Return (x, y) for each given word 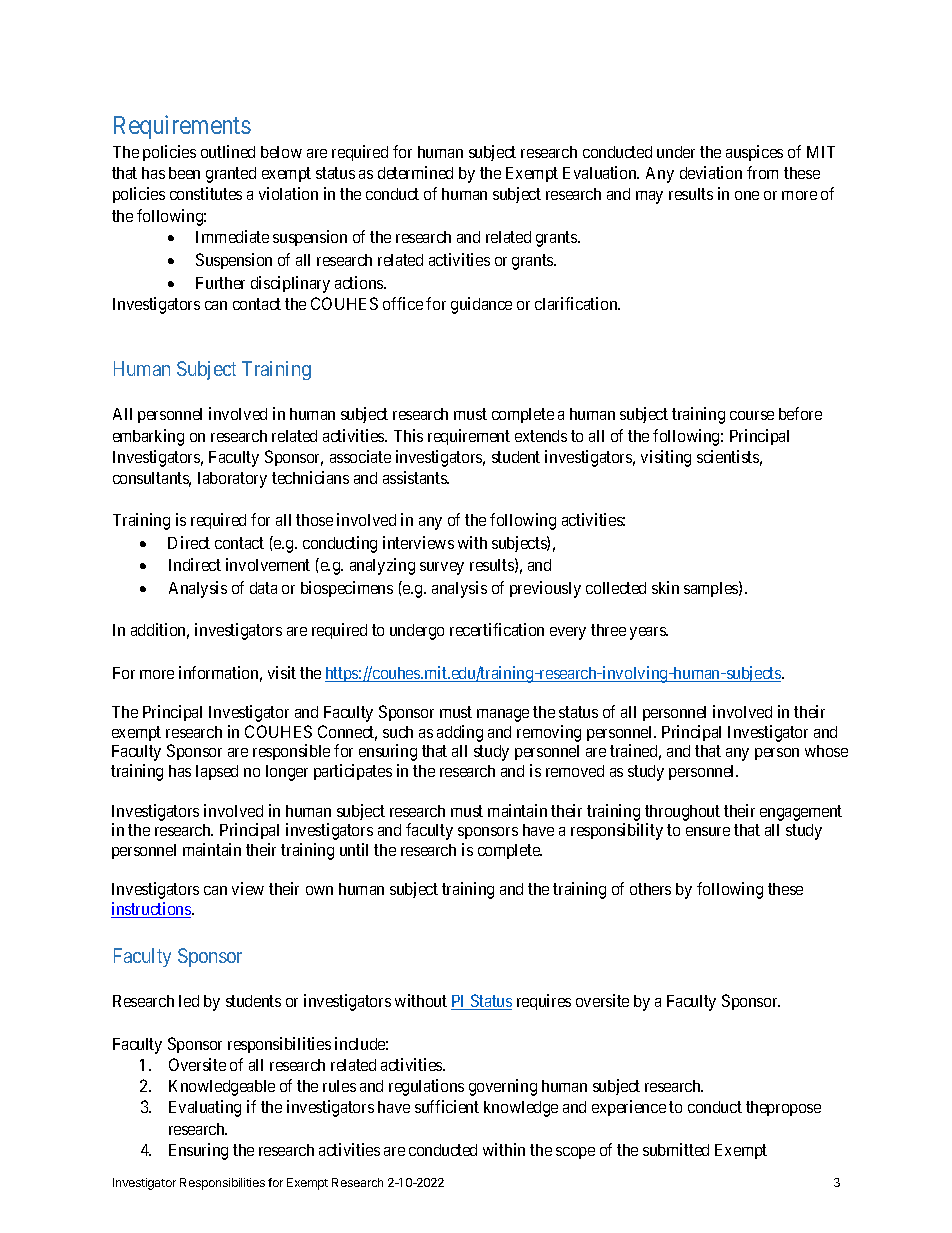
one (747, 195)
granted (231, 175)
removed (575, 771)
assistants (416, 477)
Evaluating (205, 1108)
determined (415, 172)
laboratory (232, 480)
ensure (708, 831)
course (752, 415)
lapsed (217, 772)
